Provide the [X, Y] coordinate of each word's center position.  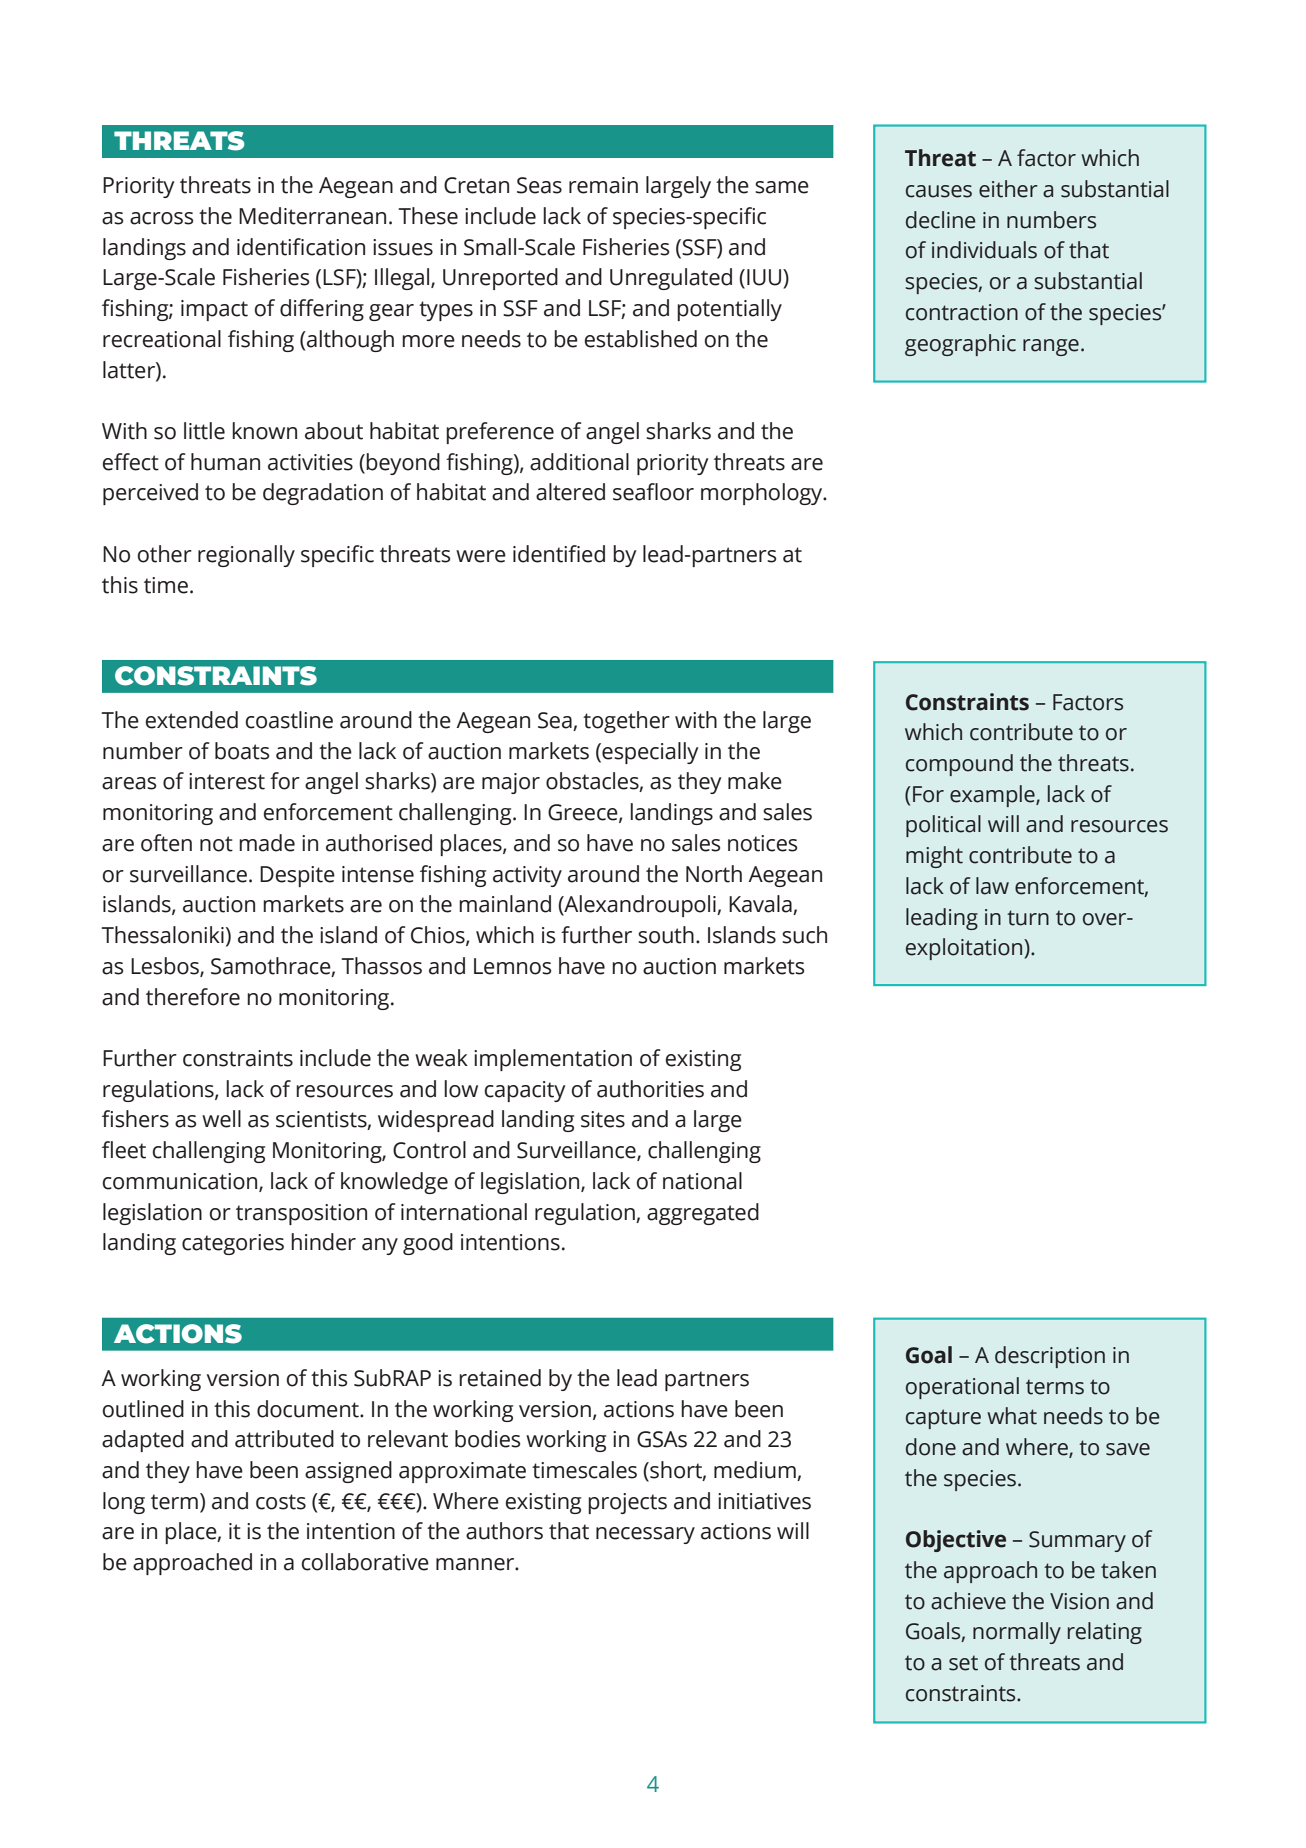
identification [301, 247]
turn [1028, 918]
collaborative [365, 1562]
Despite [297, 876]
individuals [984, 250]
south [666, 935]
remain [603, 185]
